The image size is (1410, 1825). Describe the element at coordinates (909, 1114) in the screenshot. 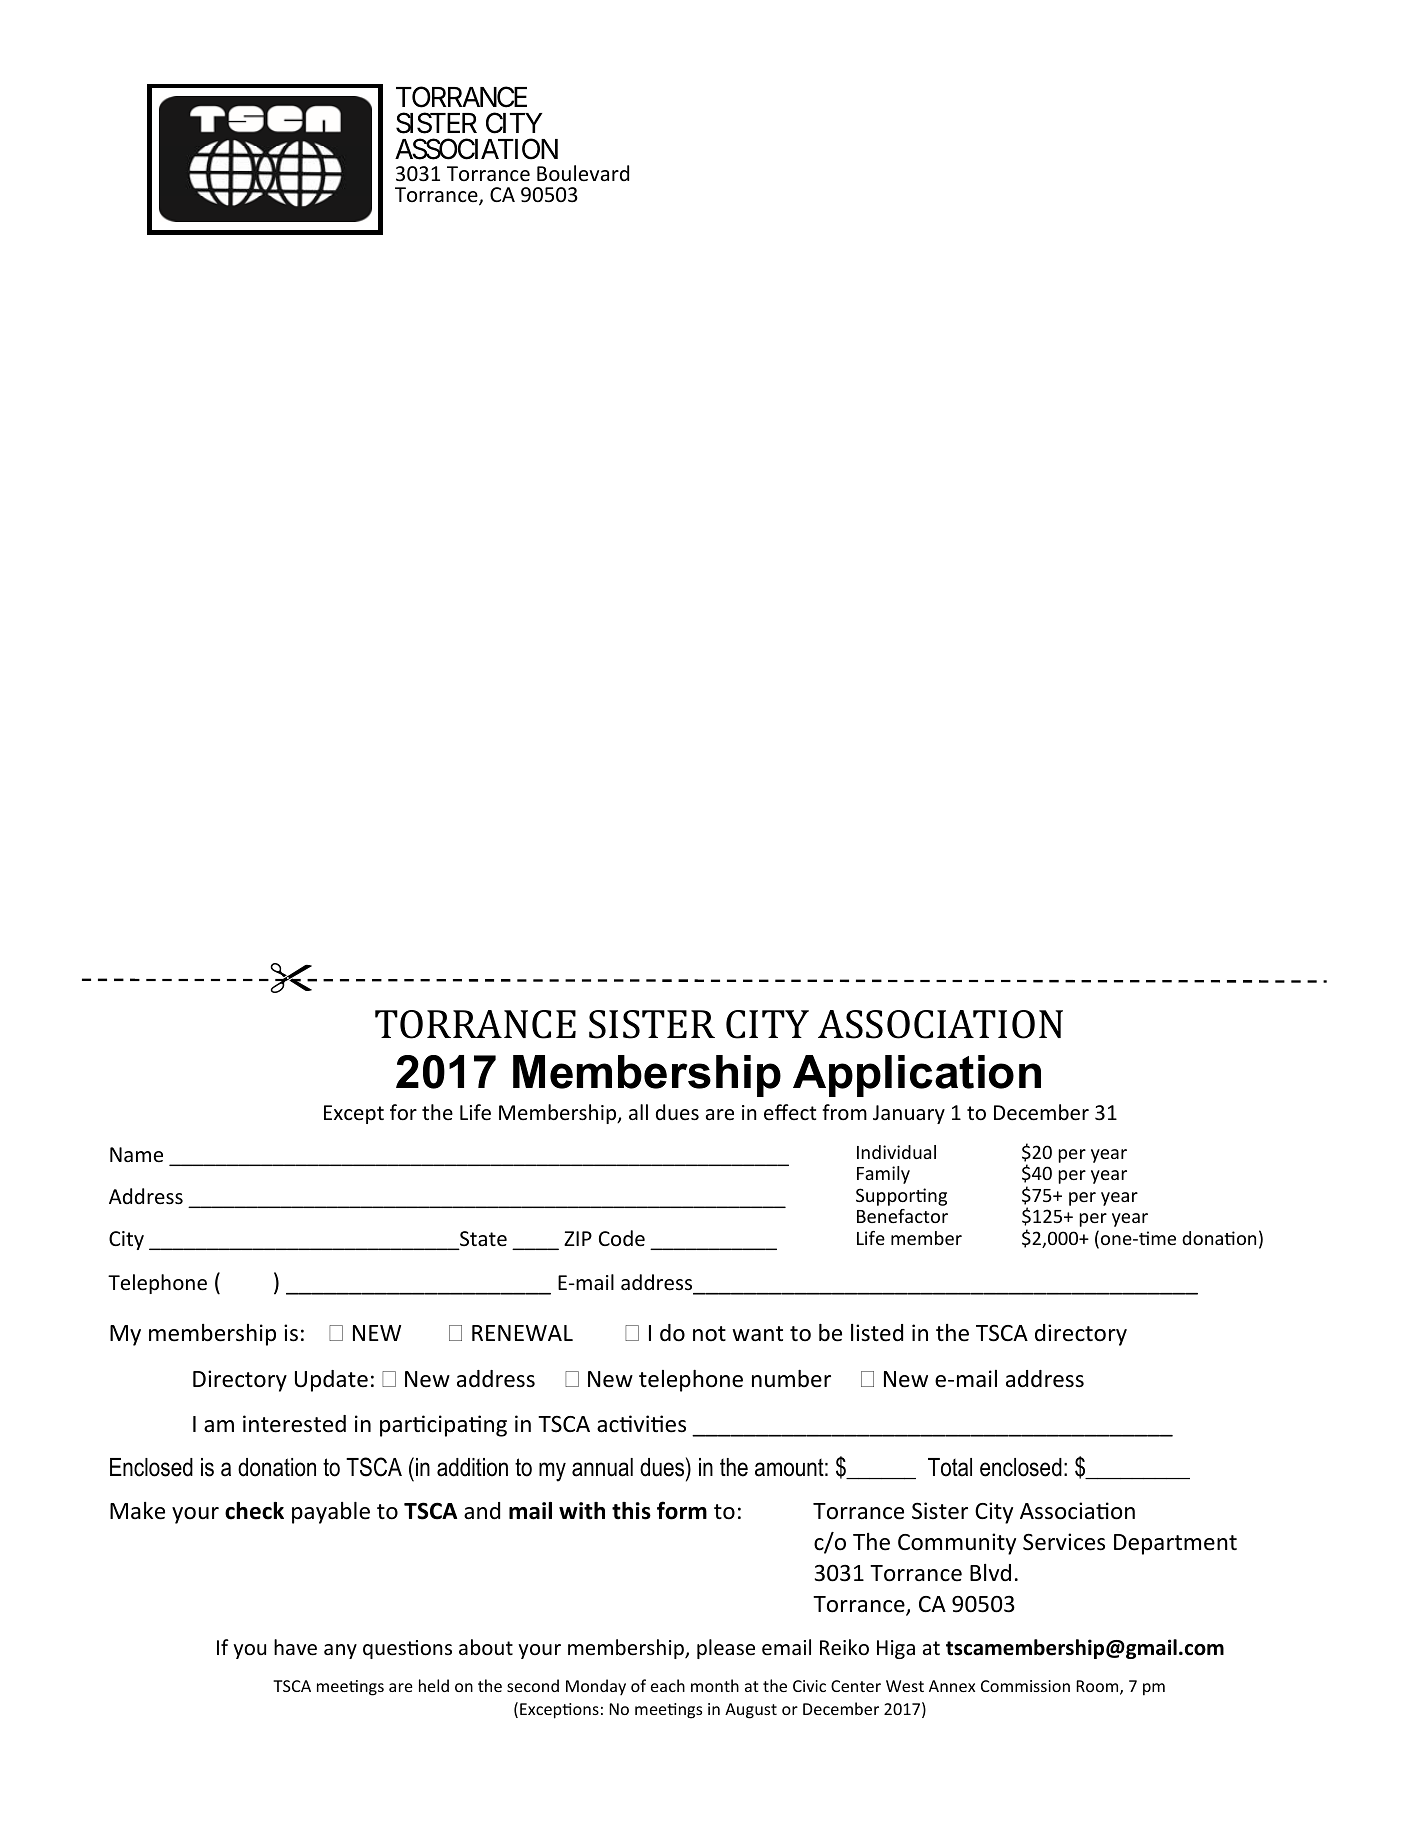

I see `January` at that location.
